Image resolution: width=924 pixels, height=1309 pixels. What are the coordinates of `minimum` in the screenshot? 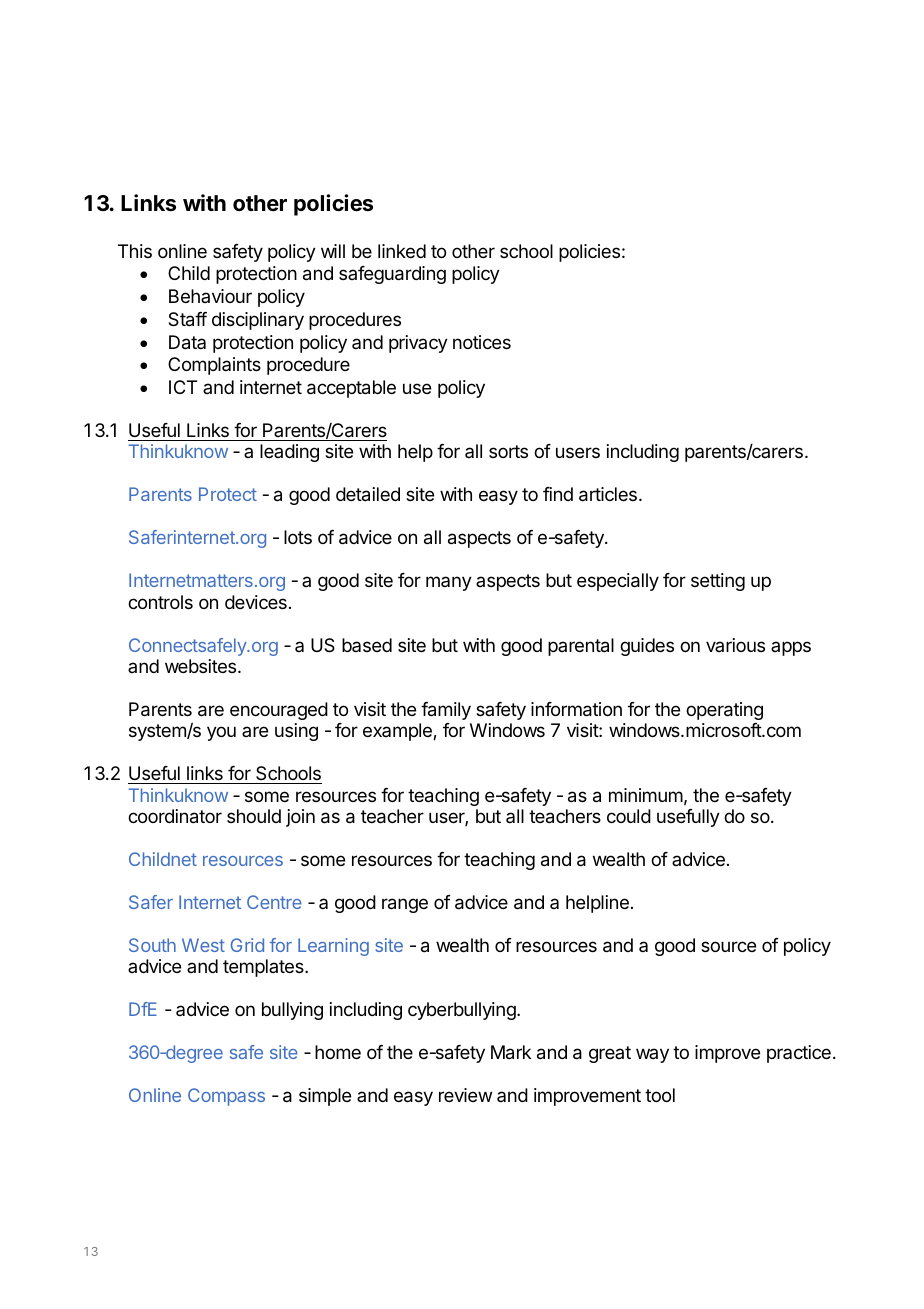 It's located at (646, 795).
